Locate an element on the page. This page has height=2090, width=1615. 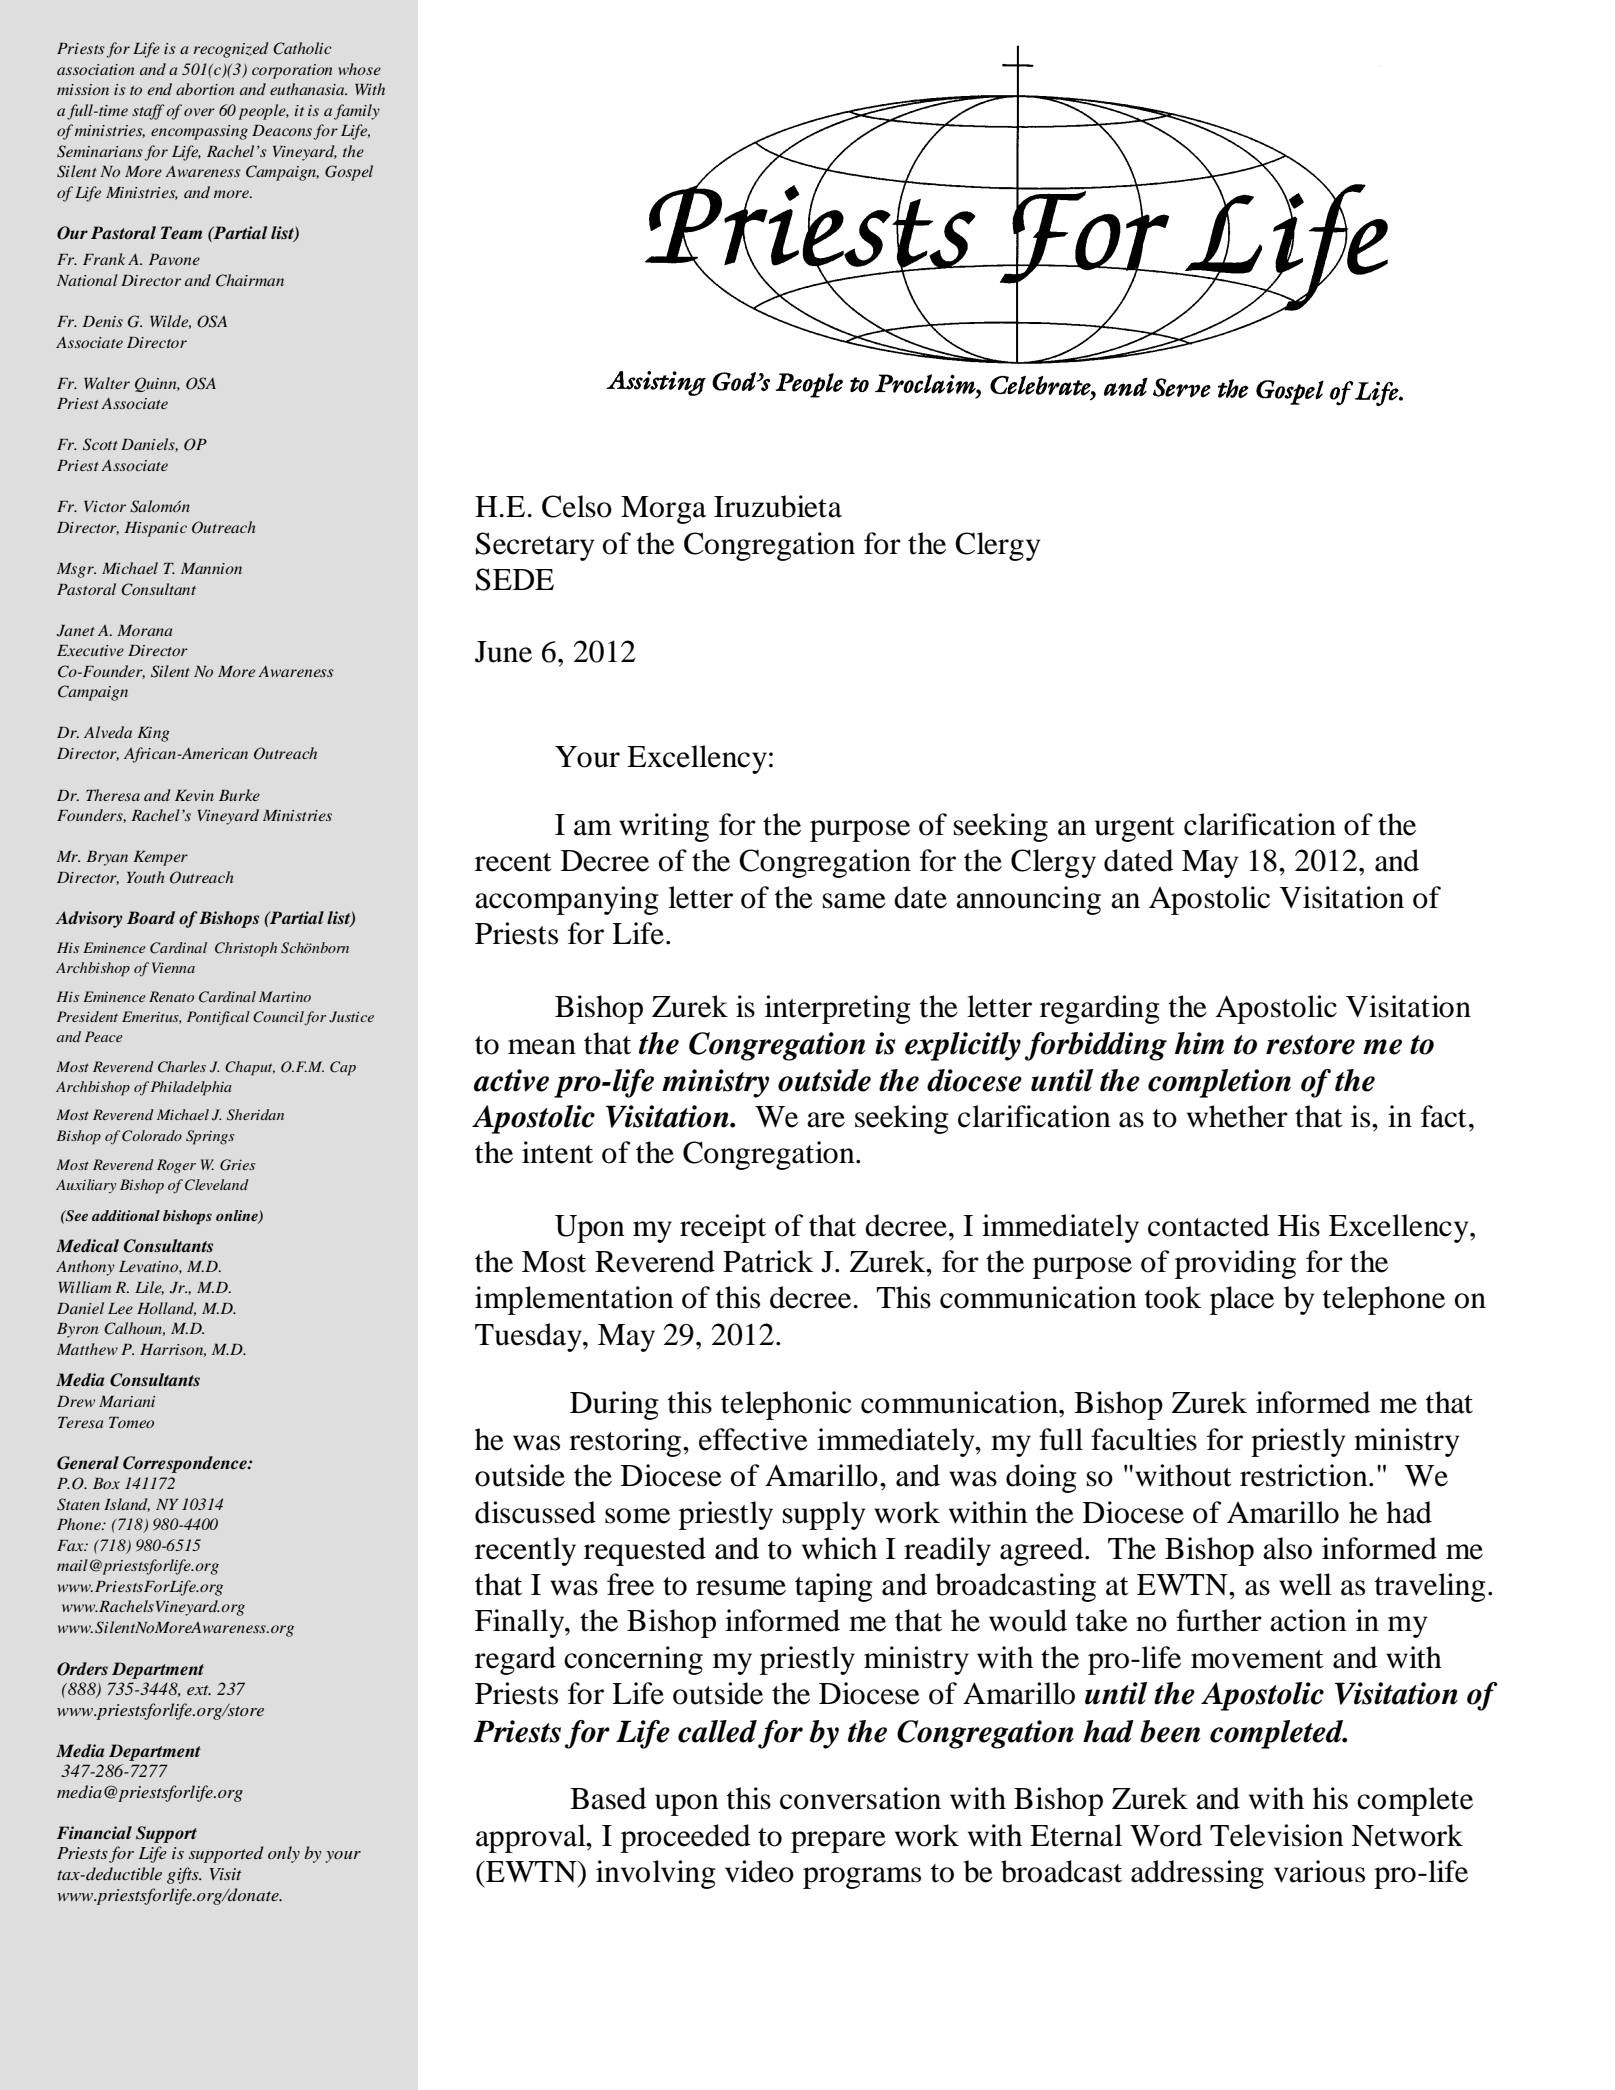
writing is located at coordinates (664, 827).
